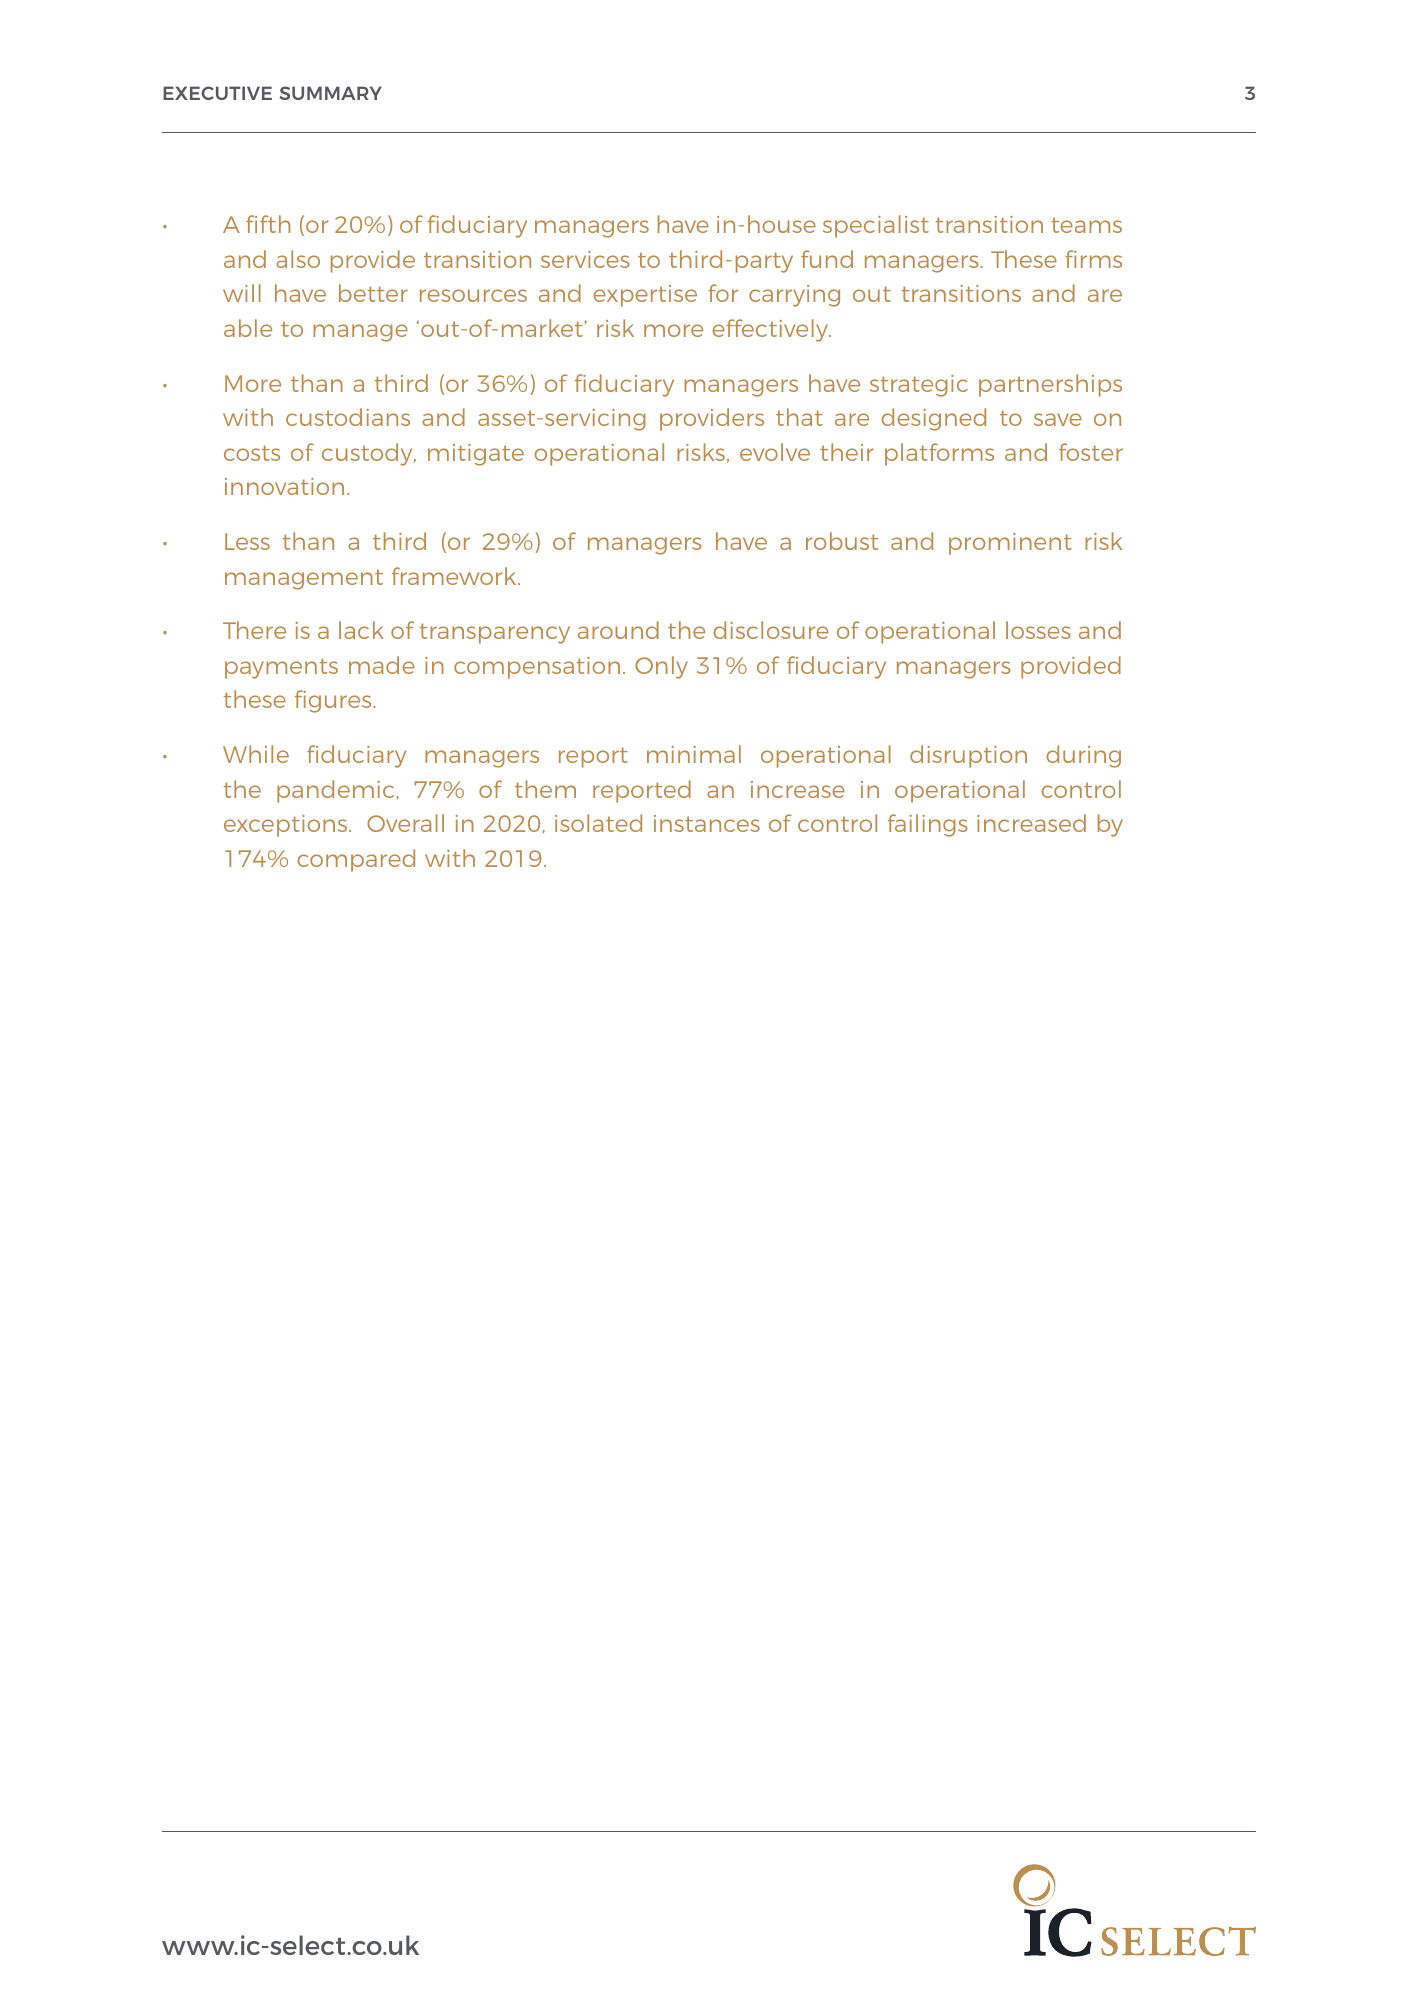 The width and height of the screenshot is (1418, 2006). Describe the element at coordinates (1086, 225) in the screenshot. I see `teams` at that location.
